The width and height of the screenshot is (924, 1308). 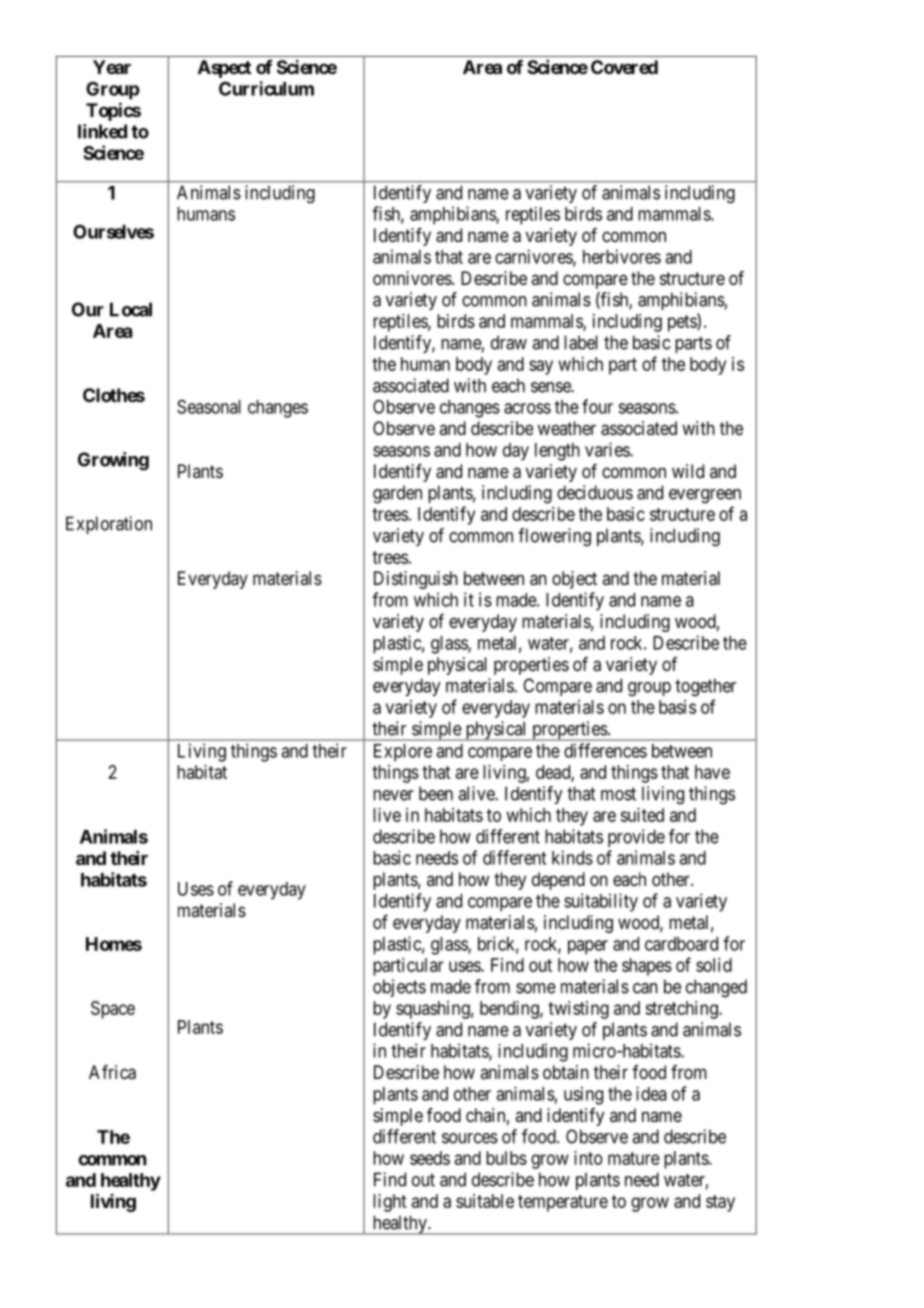 What do you see at coordinates (393, 795) in the screenshot?
I see `never` at bounding box center [393, 795].
